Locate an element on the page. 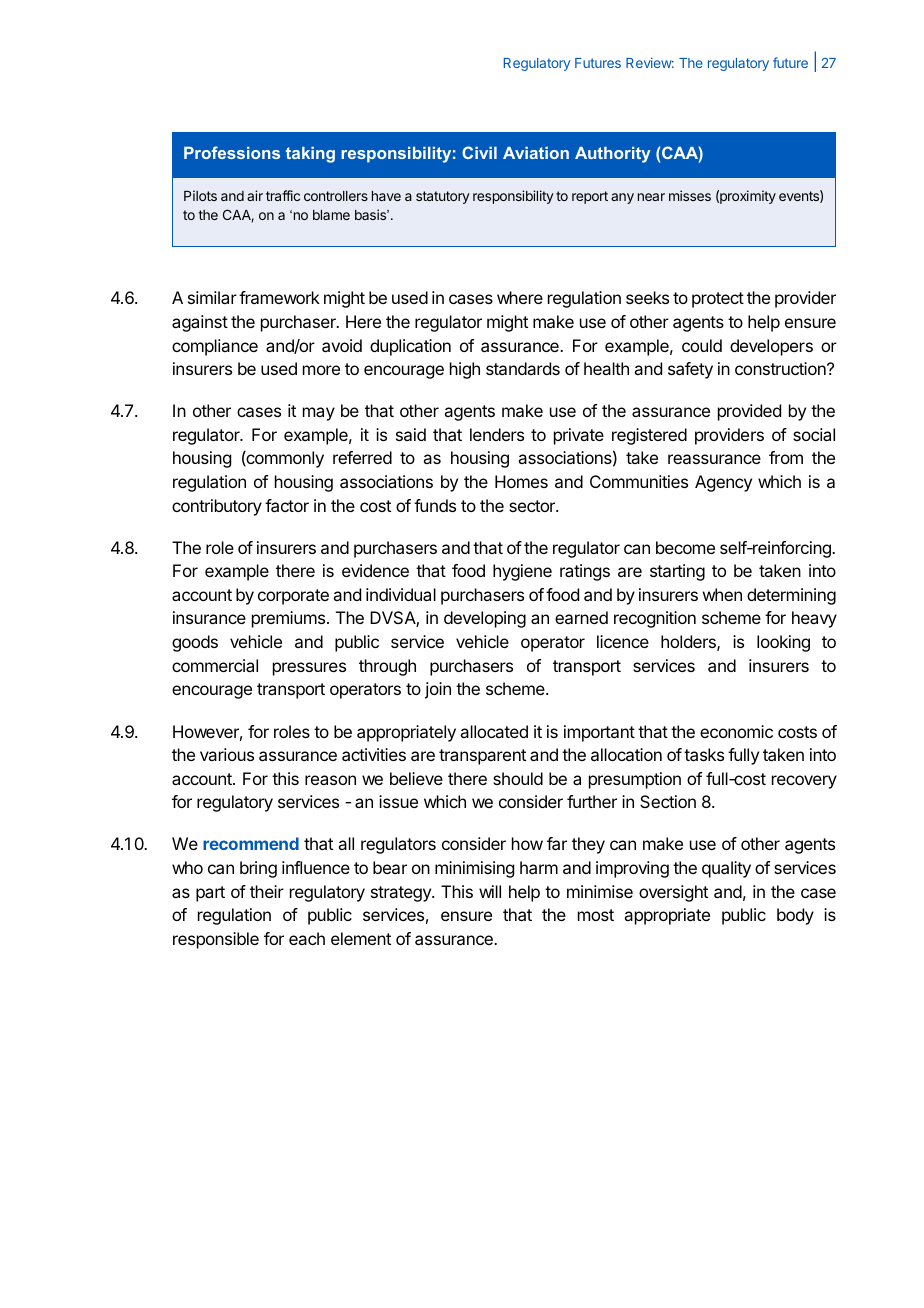  Civil is located at coordinates (479, 152).
